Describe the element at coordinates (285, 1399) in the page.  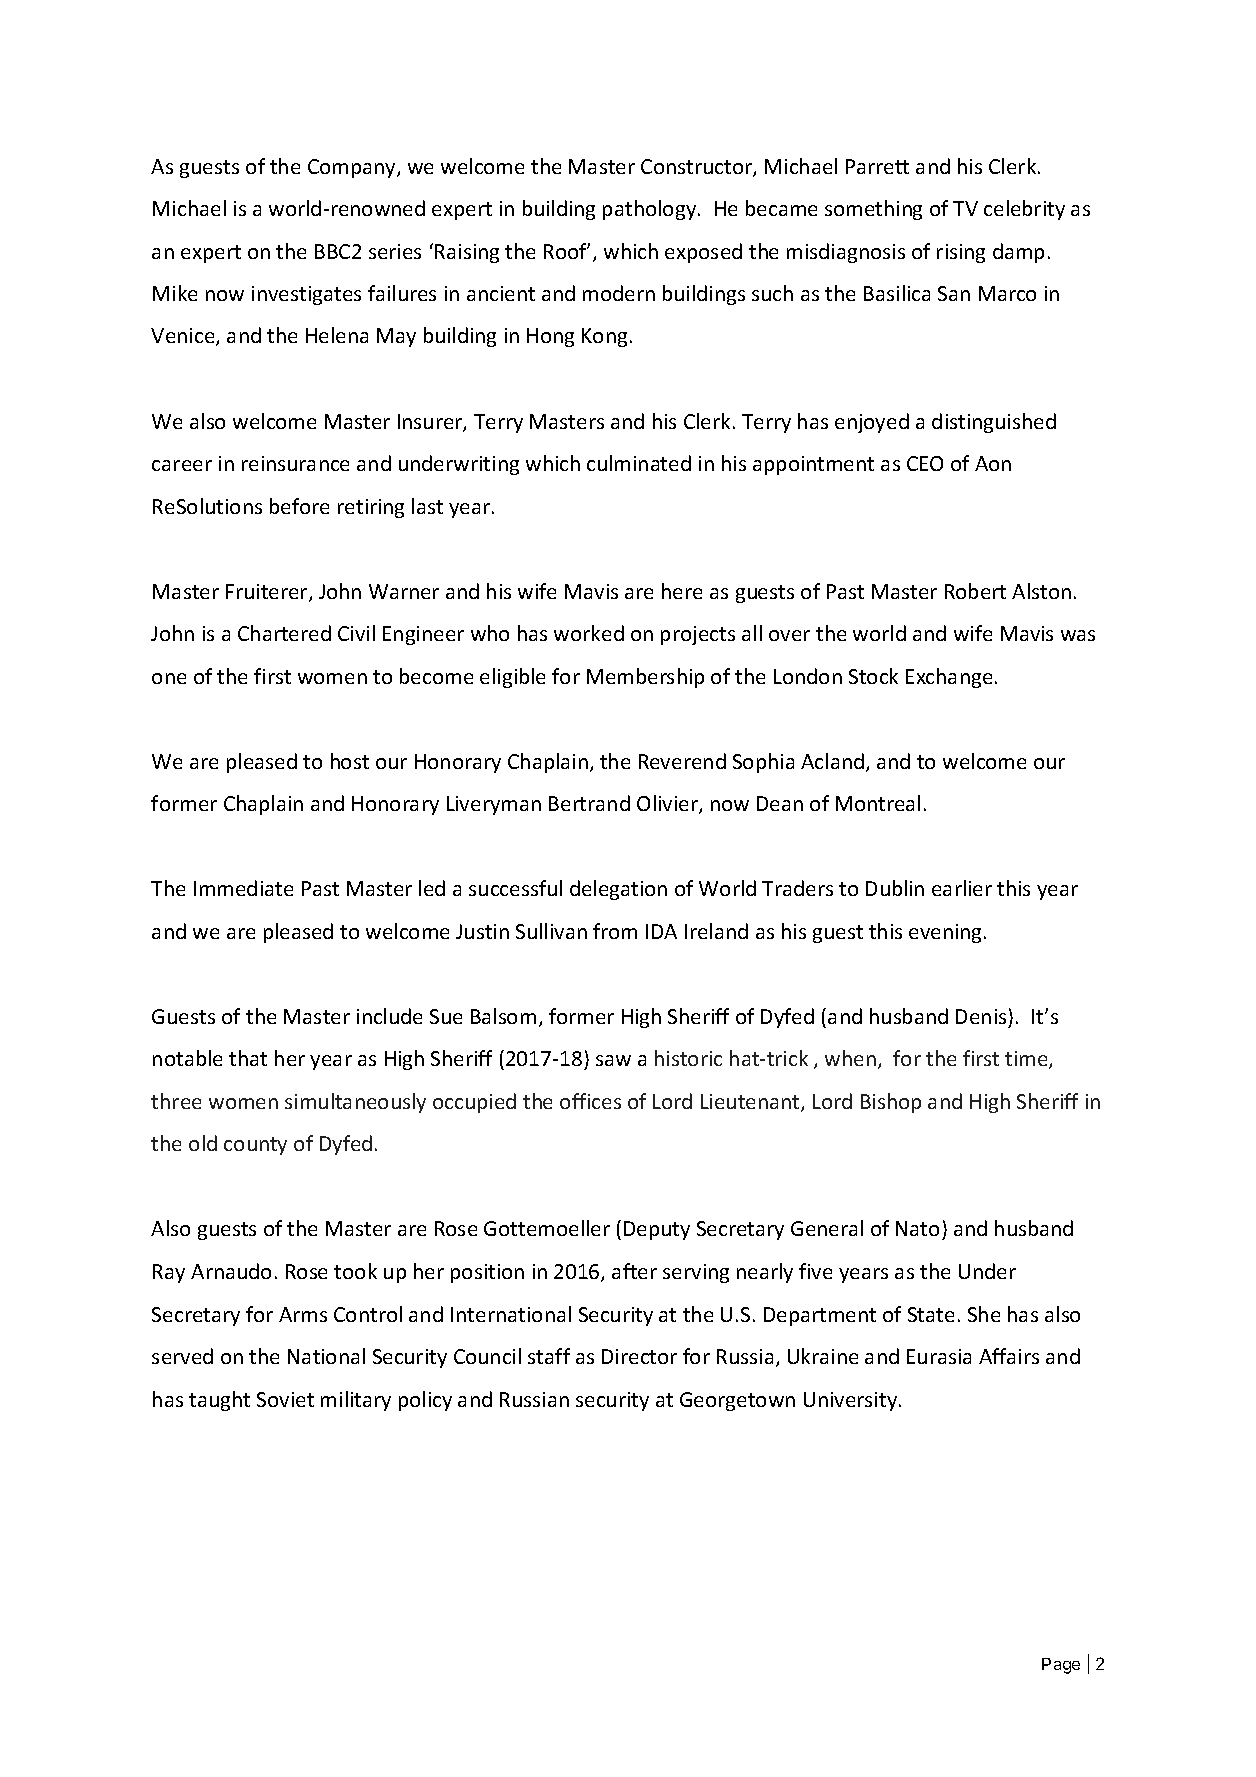
I see `Soviet` at that location.
